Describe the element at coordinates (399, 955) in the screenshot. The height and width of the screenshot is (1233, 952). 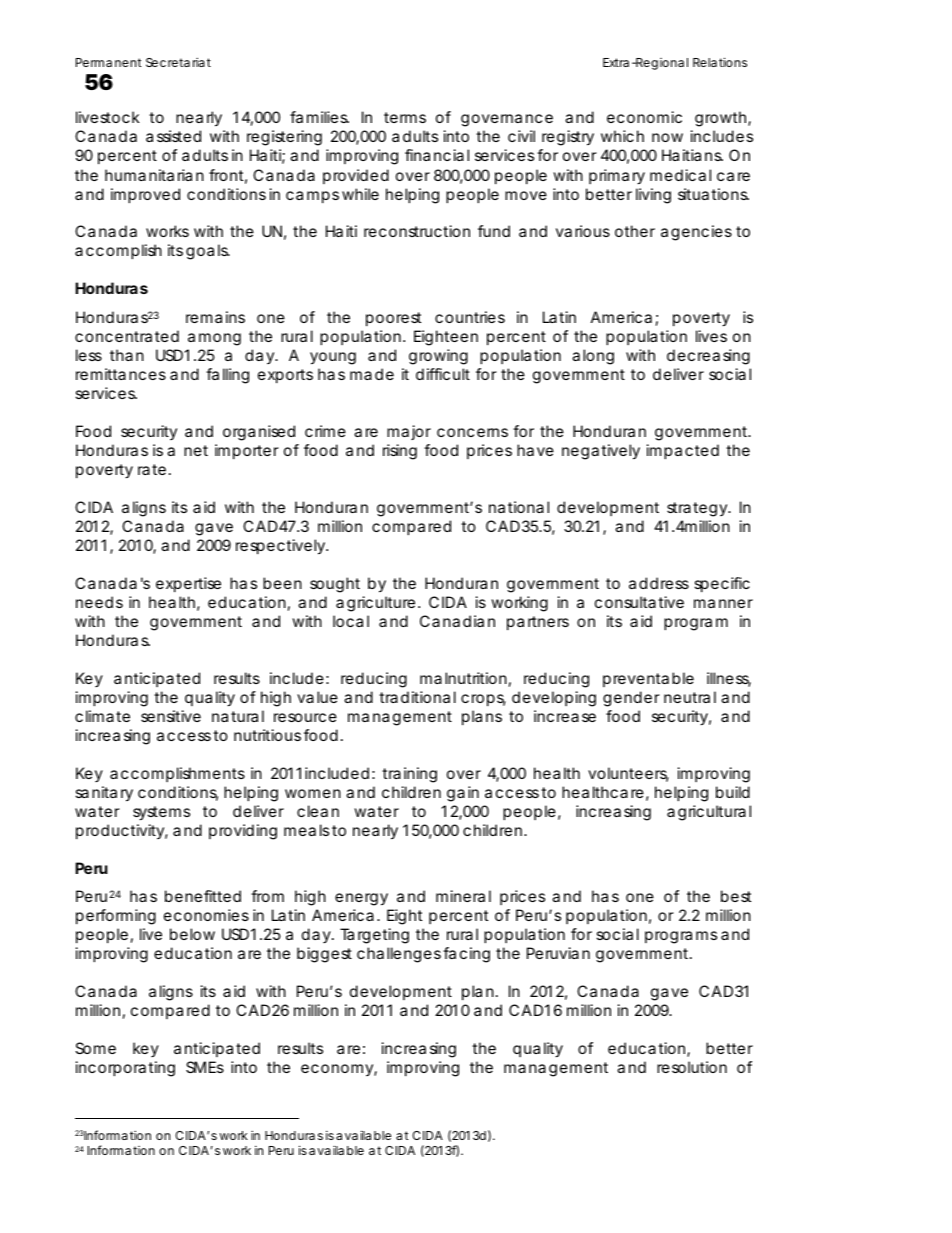
I see `challenges` at that location.
